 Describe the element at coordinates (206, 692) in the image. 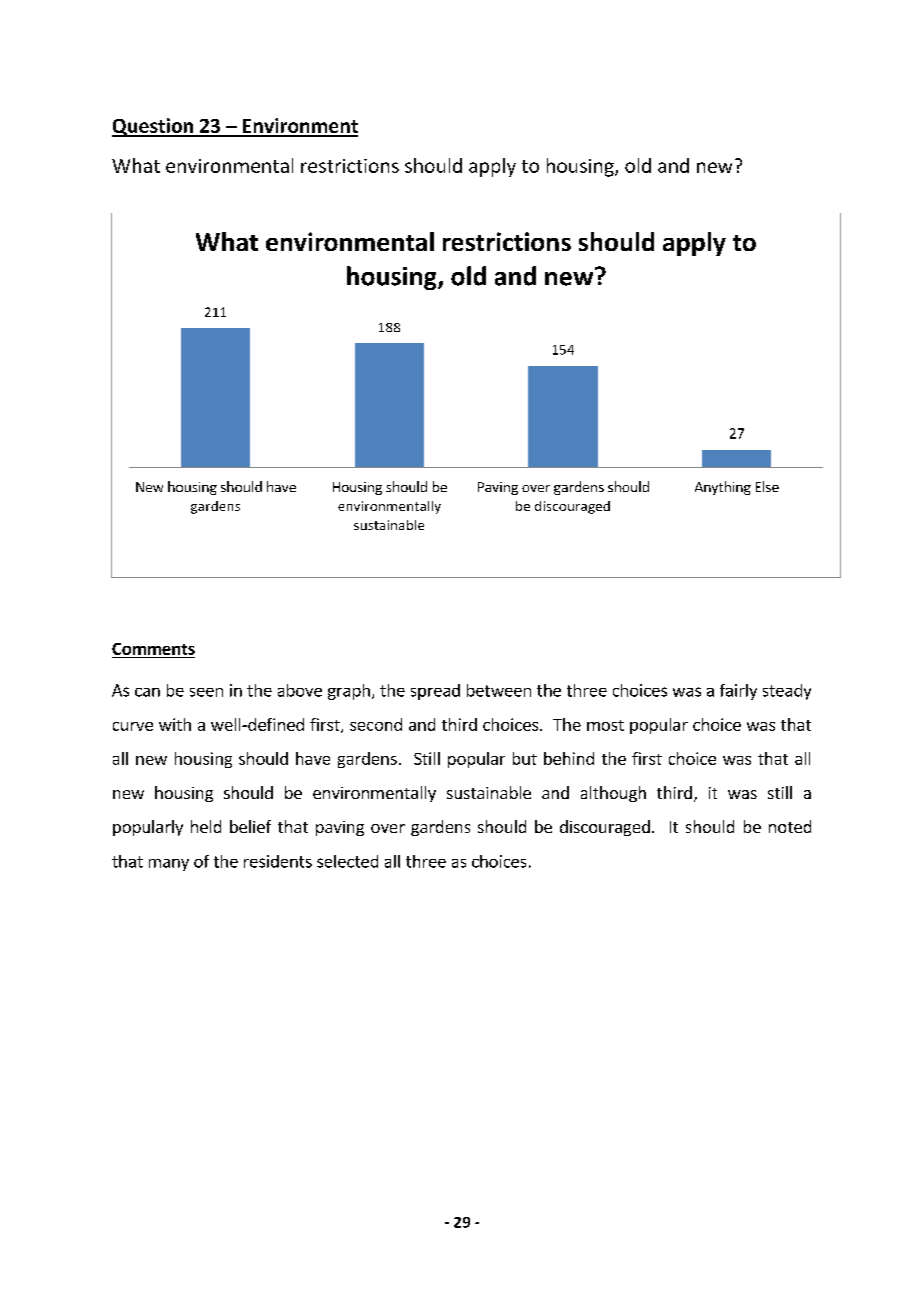

I see `seen` at that location.
